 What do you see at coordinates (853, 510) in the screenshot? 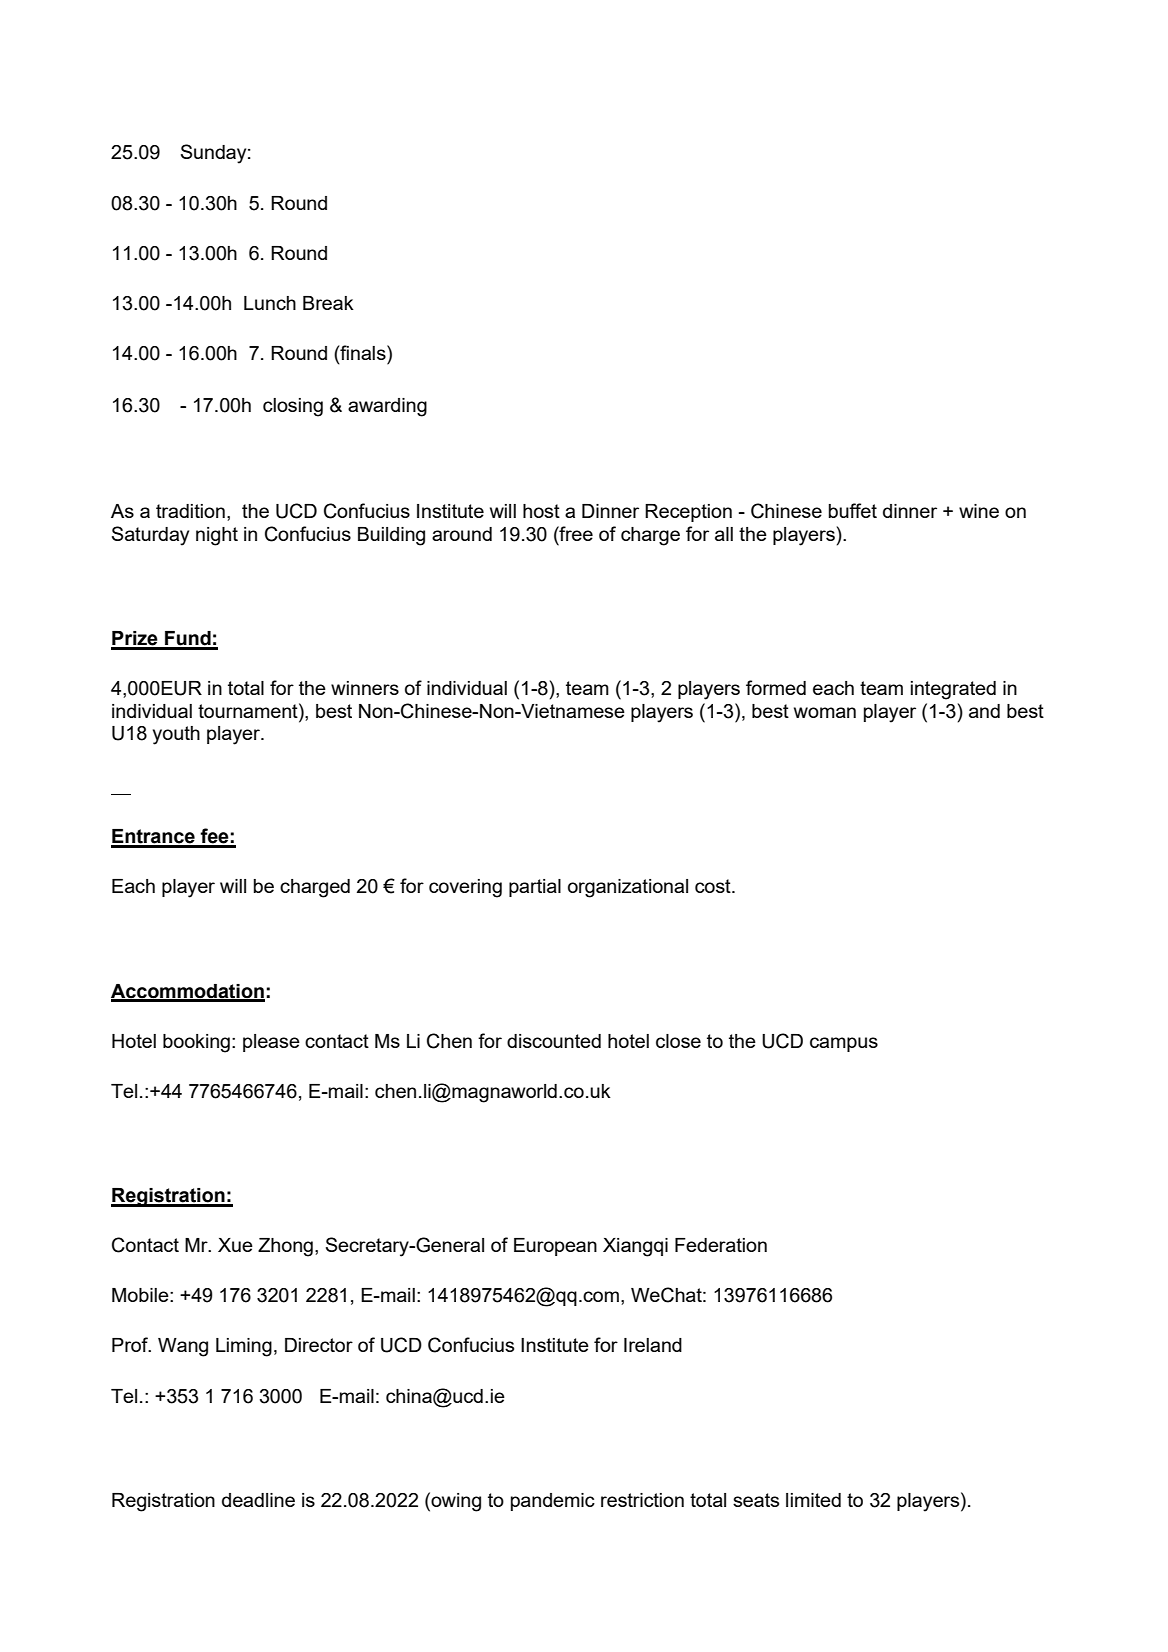
I see `buffet` at bounding box center [853, 510].
